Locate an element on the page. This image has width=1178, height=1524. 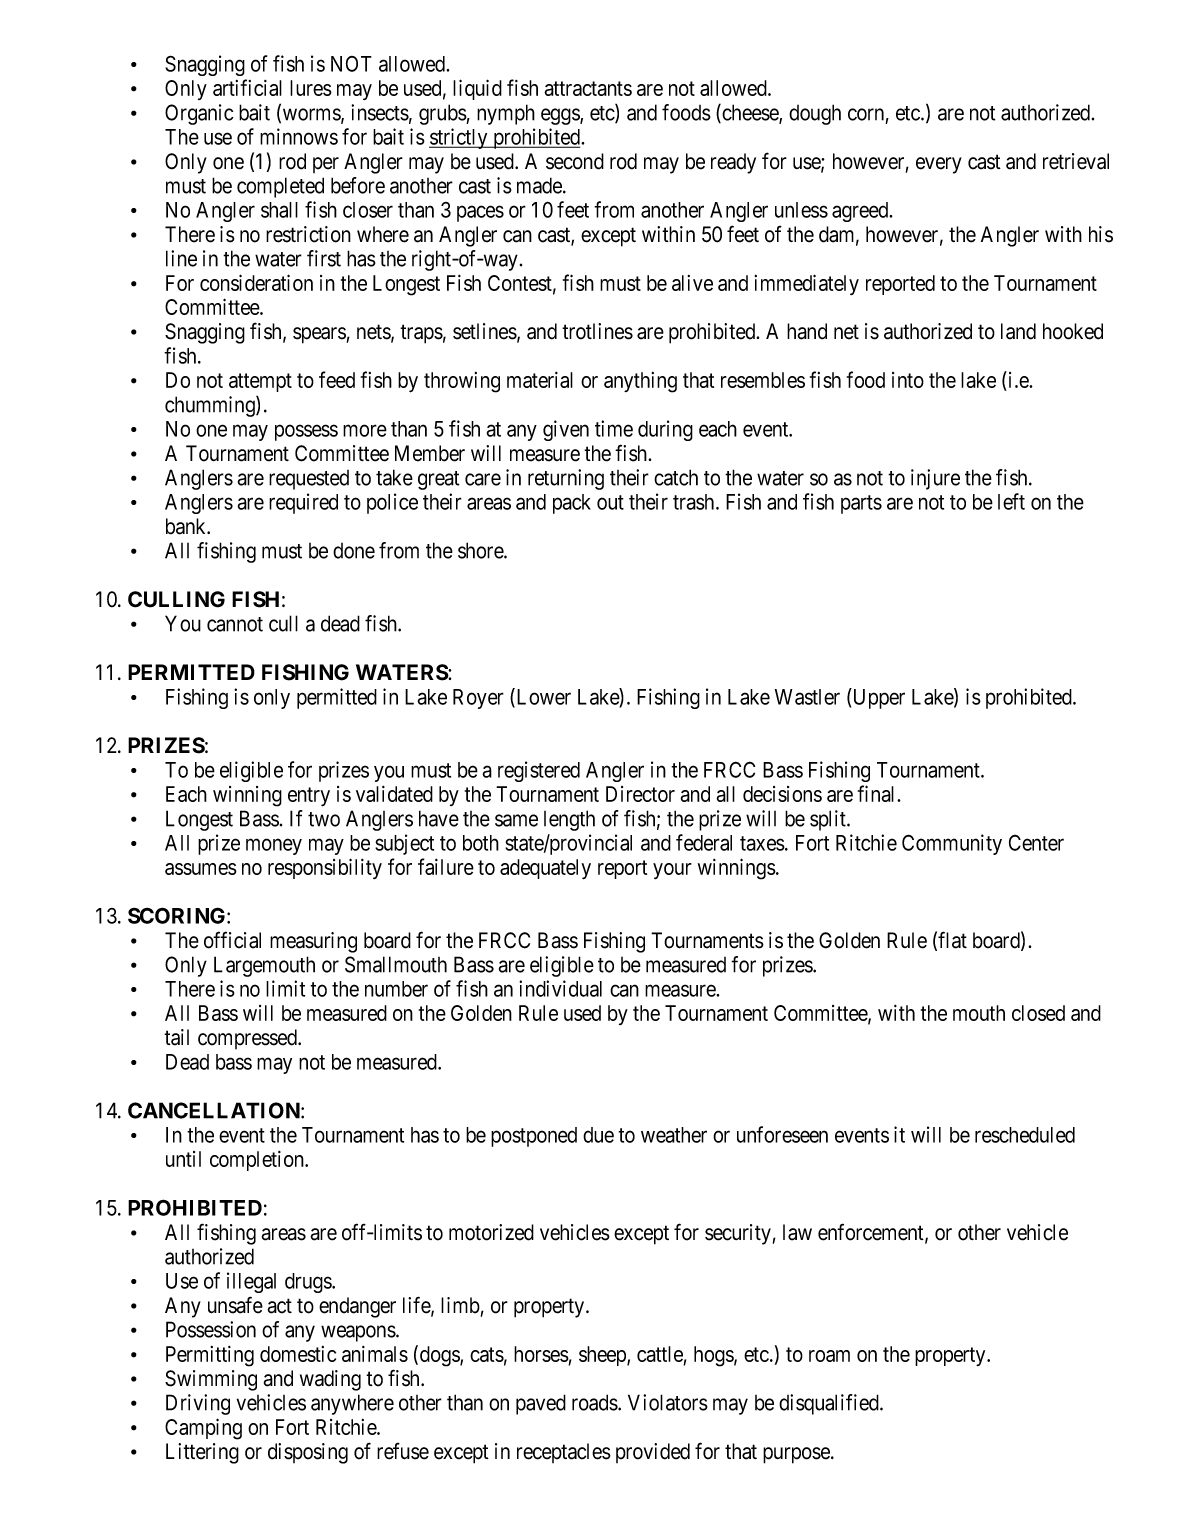
every is located at coordinates (939, 165).
